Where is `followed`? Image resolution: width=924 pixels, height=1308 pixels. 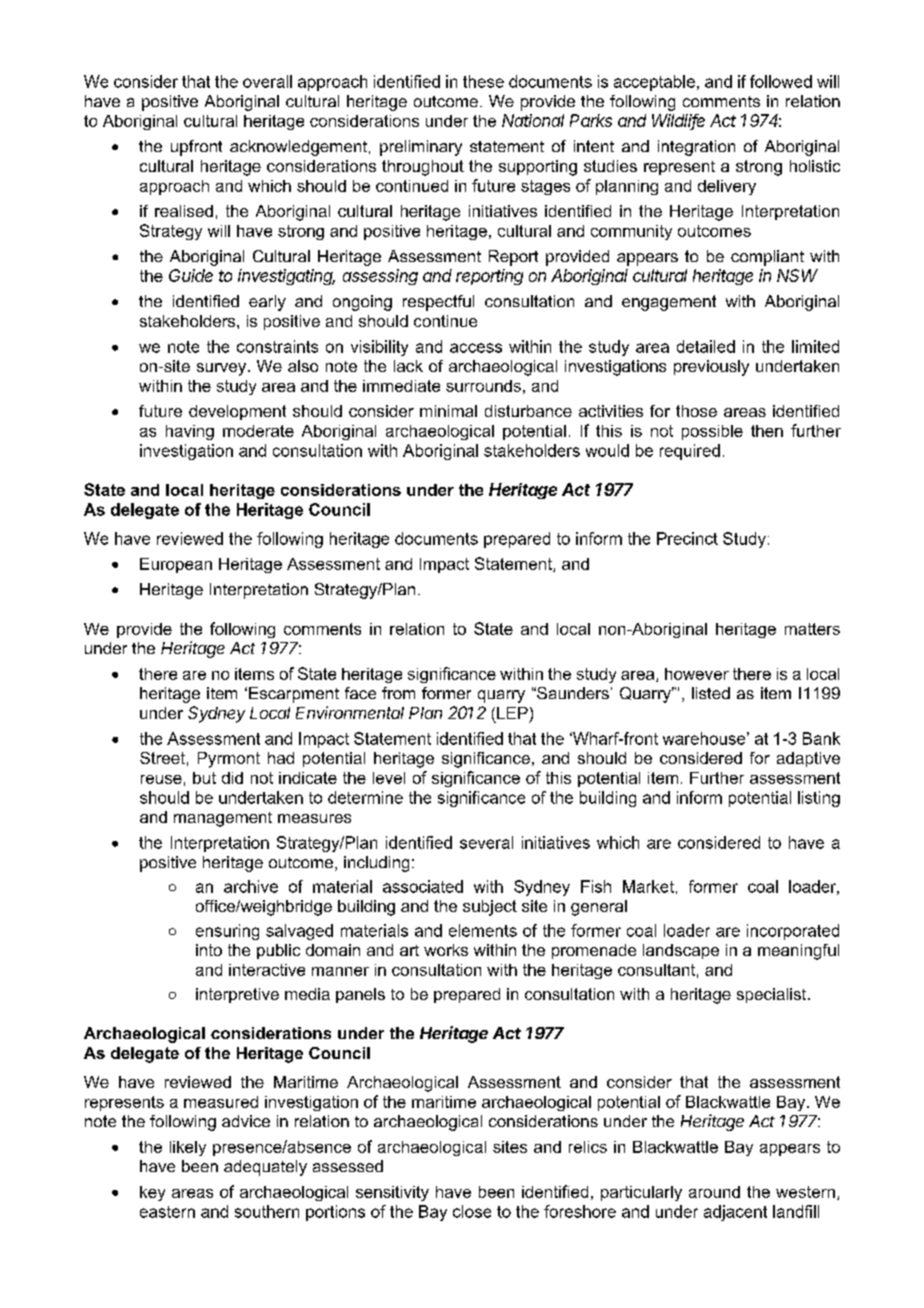
followed is located at coordinates (781, 81).
